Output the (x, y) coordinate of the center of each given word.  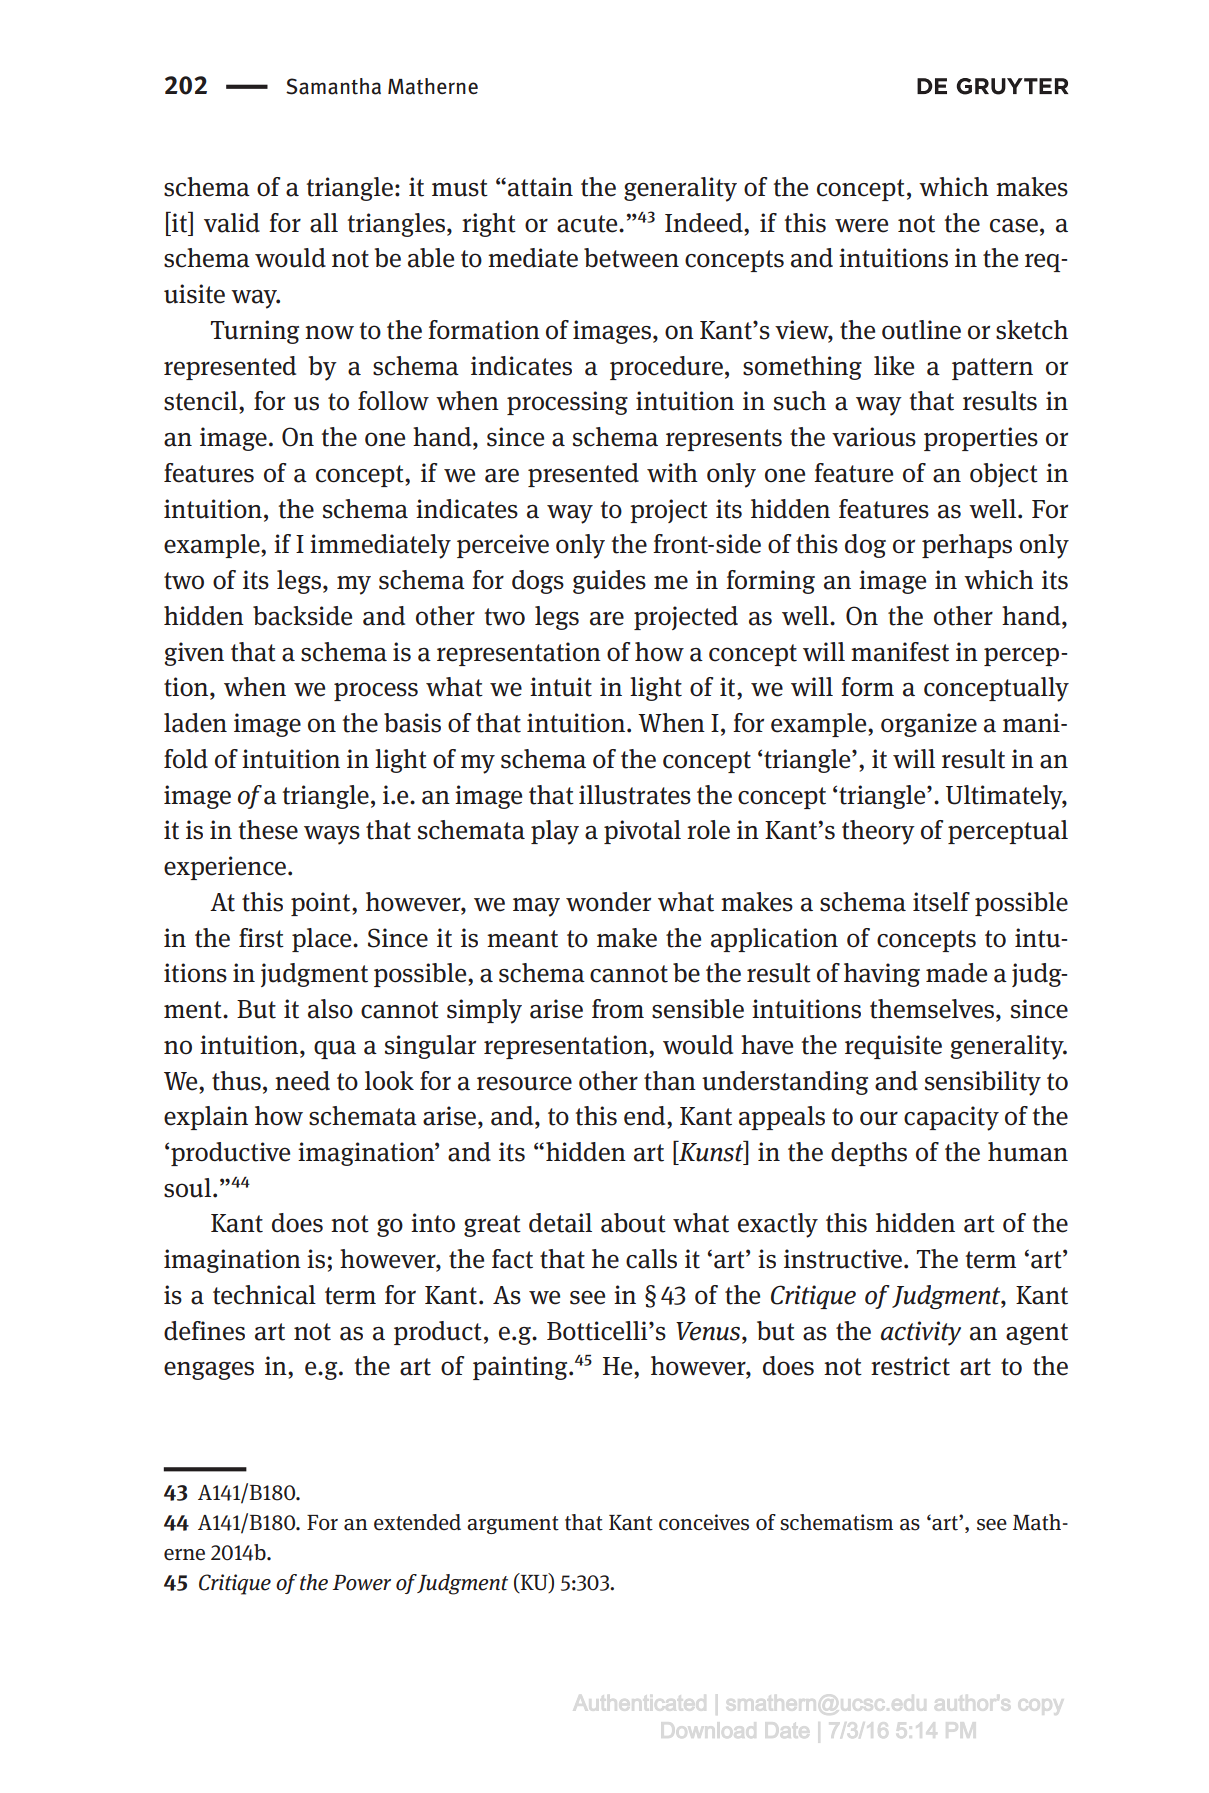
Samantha (333, 86)
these (268, 830)
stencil (202, 401)
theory (878, 832)
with (672, 473)
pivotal (642, 832)
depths (869, 1154)
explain (206, 1118)
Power (361, 1583)
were (861, 225)
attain (540, 187)
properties (981, 439)
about (633, 1223)
